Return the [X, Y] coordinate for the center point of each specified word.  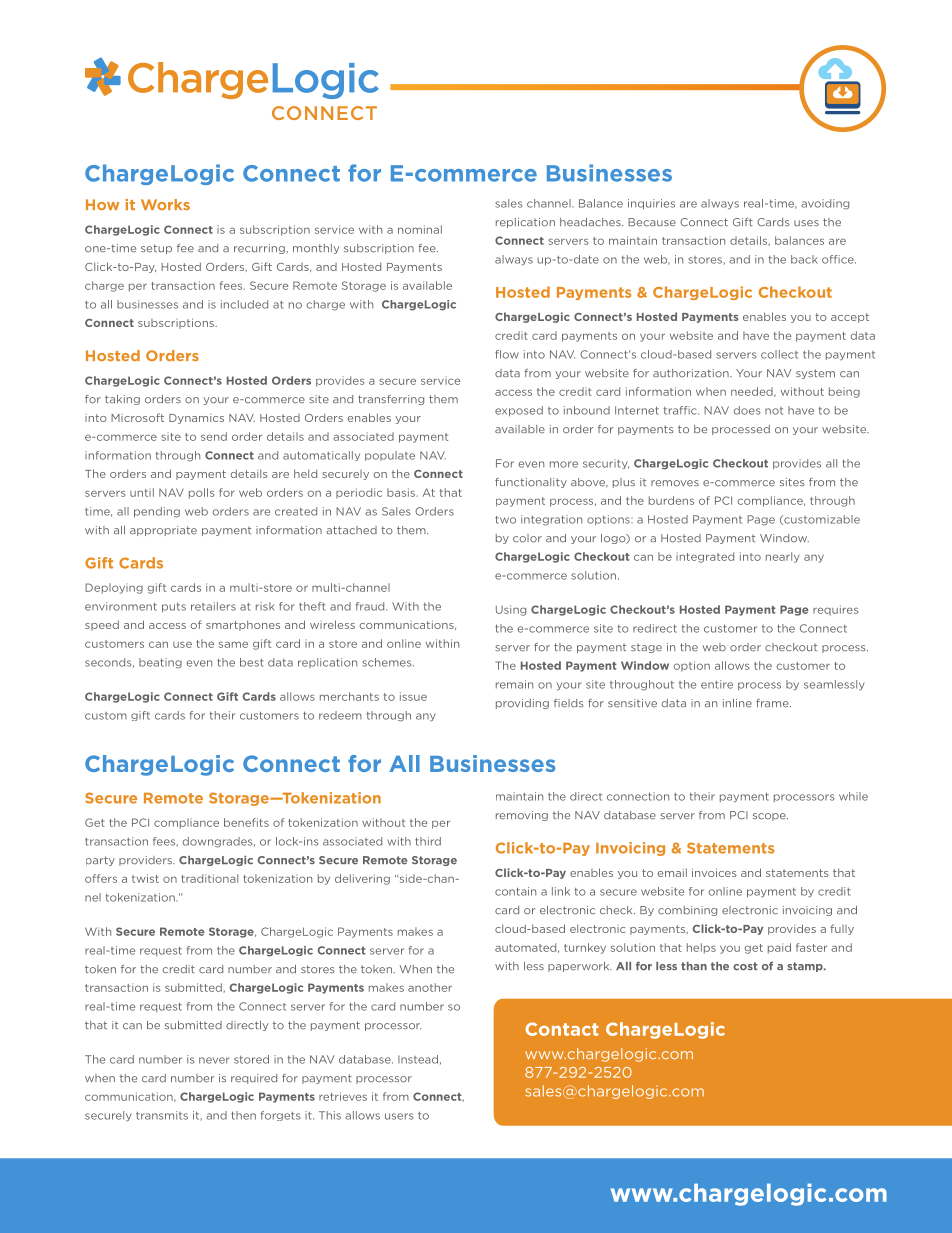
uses [806, 223]
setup [156, 249]
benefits [246, 822]
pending [157, 512]
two [505, 520]
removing [522, 816]
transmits [162, 1115]
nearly [783, 557]
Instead [418, 1059]
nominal [420, 229]
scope [770, 817]
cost [745, 966]
